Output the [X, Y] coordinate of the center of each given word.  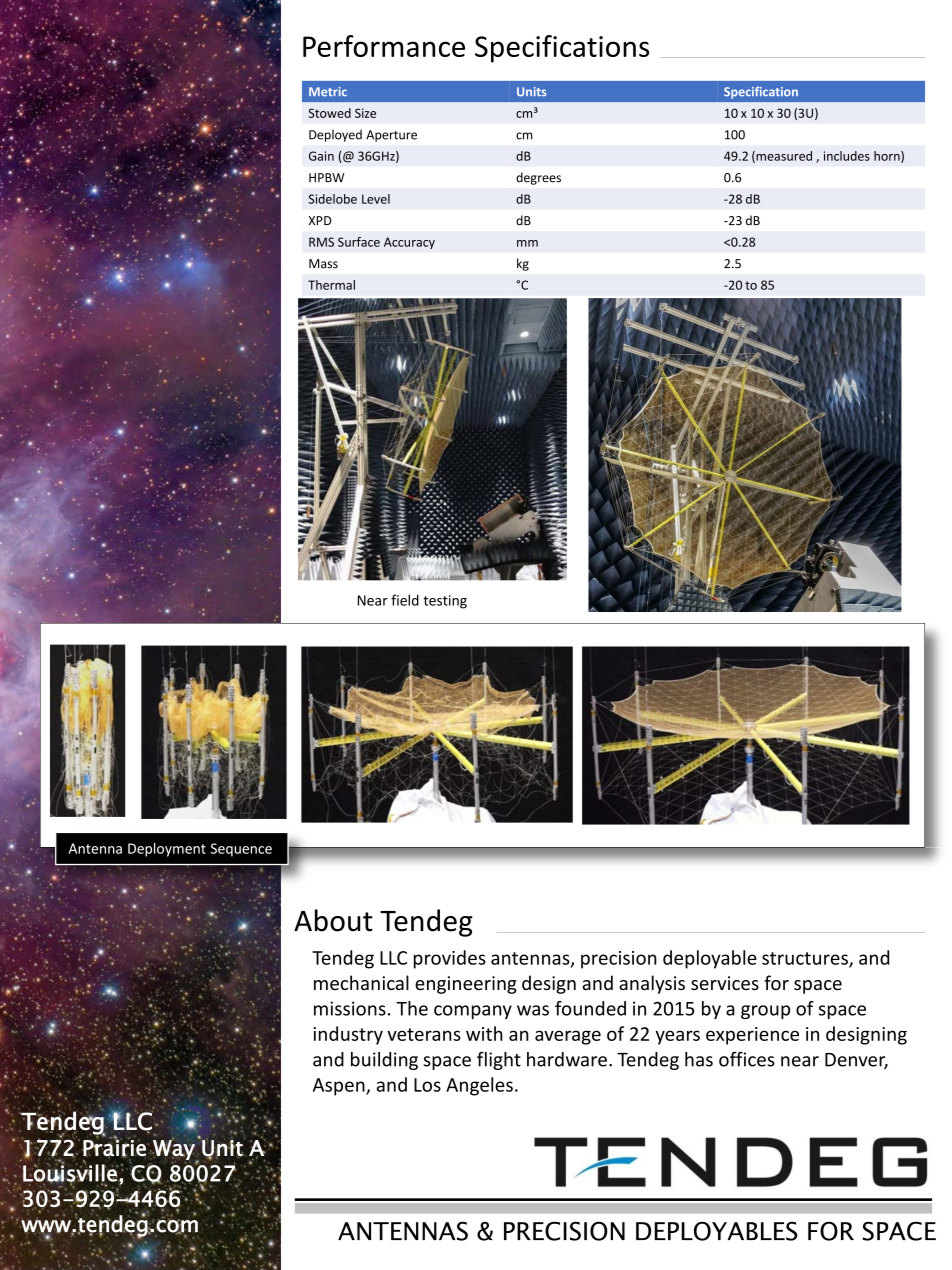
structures [806, 959]
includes [847, 156]
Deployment [167, 850]
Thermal [331, 285]
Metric [328, 92]
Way [174, 1150]
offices [747, 1059]
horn [888, 157]
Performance [384, 46]
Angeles [479, 1086]
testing [445, 602]
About [333, 920]
